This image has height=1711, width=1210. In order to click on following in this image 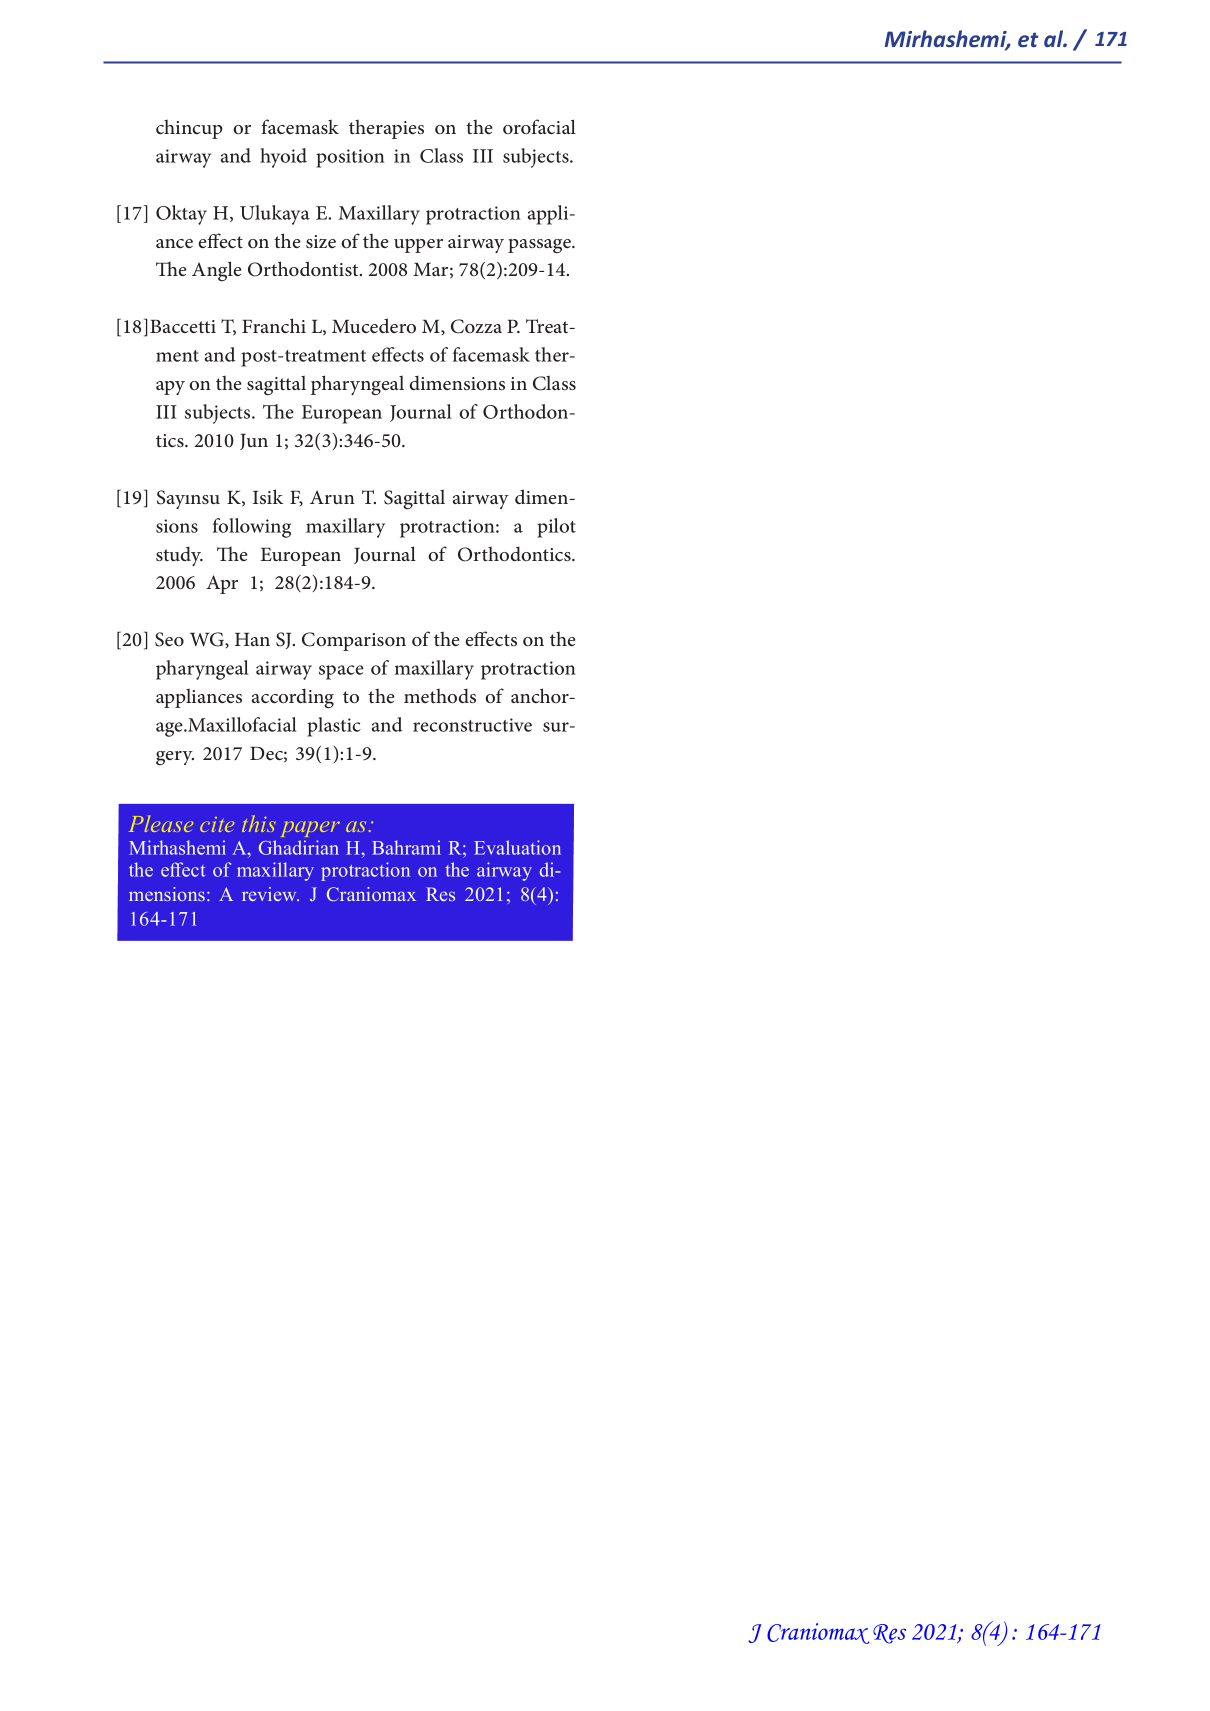, I will do `click(252, 528)`.
